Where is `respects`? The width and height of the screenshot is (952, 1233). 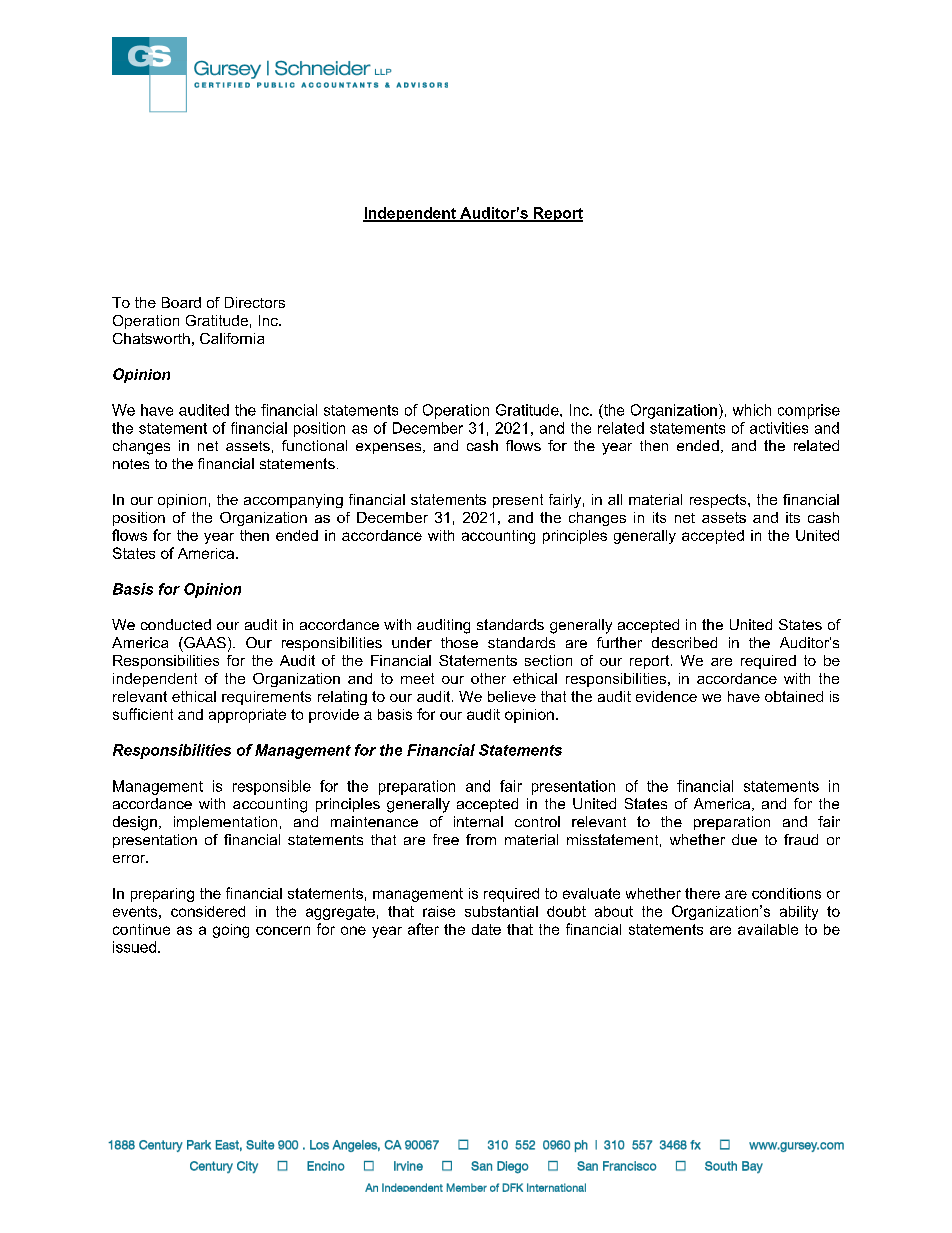
respects is located at coordinates (719, 501).
